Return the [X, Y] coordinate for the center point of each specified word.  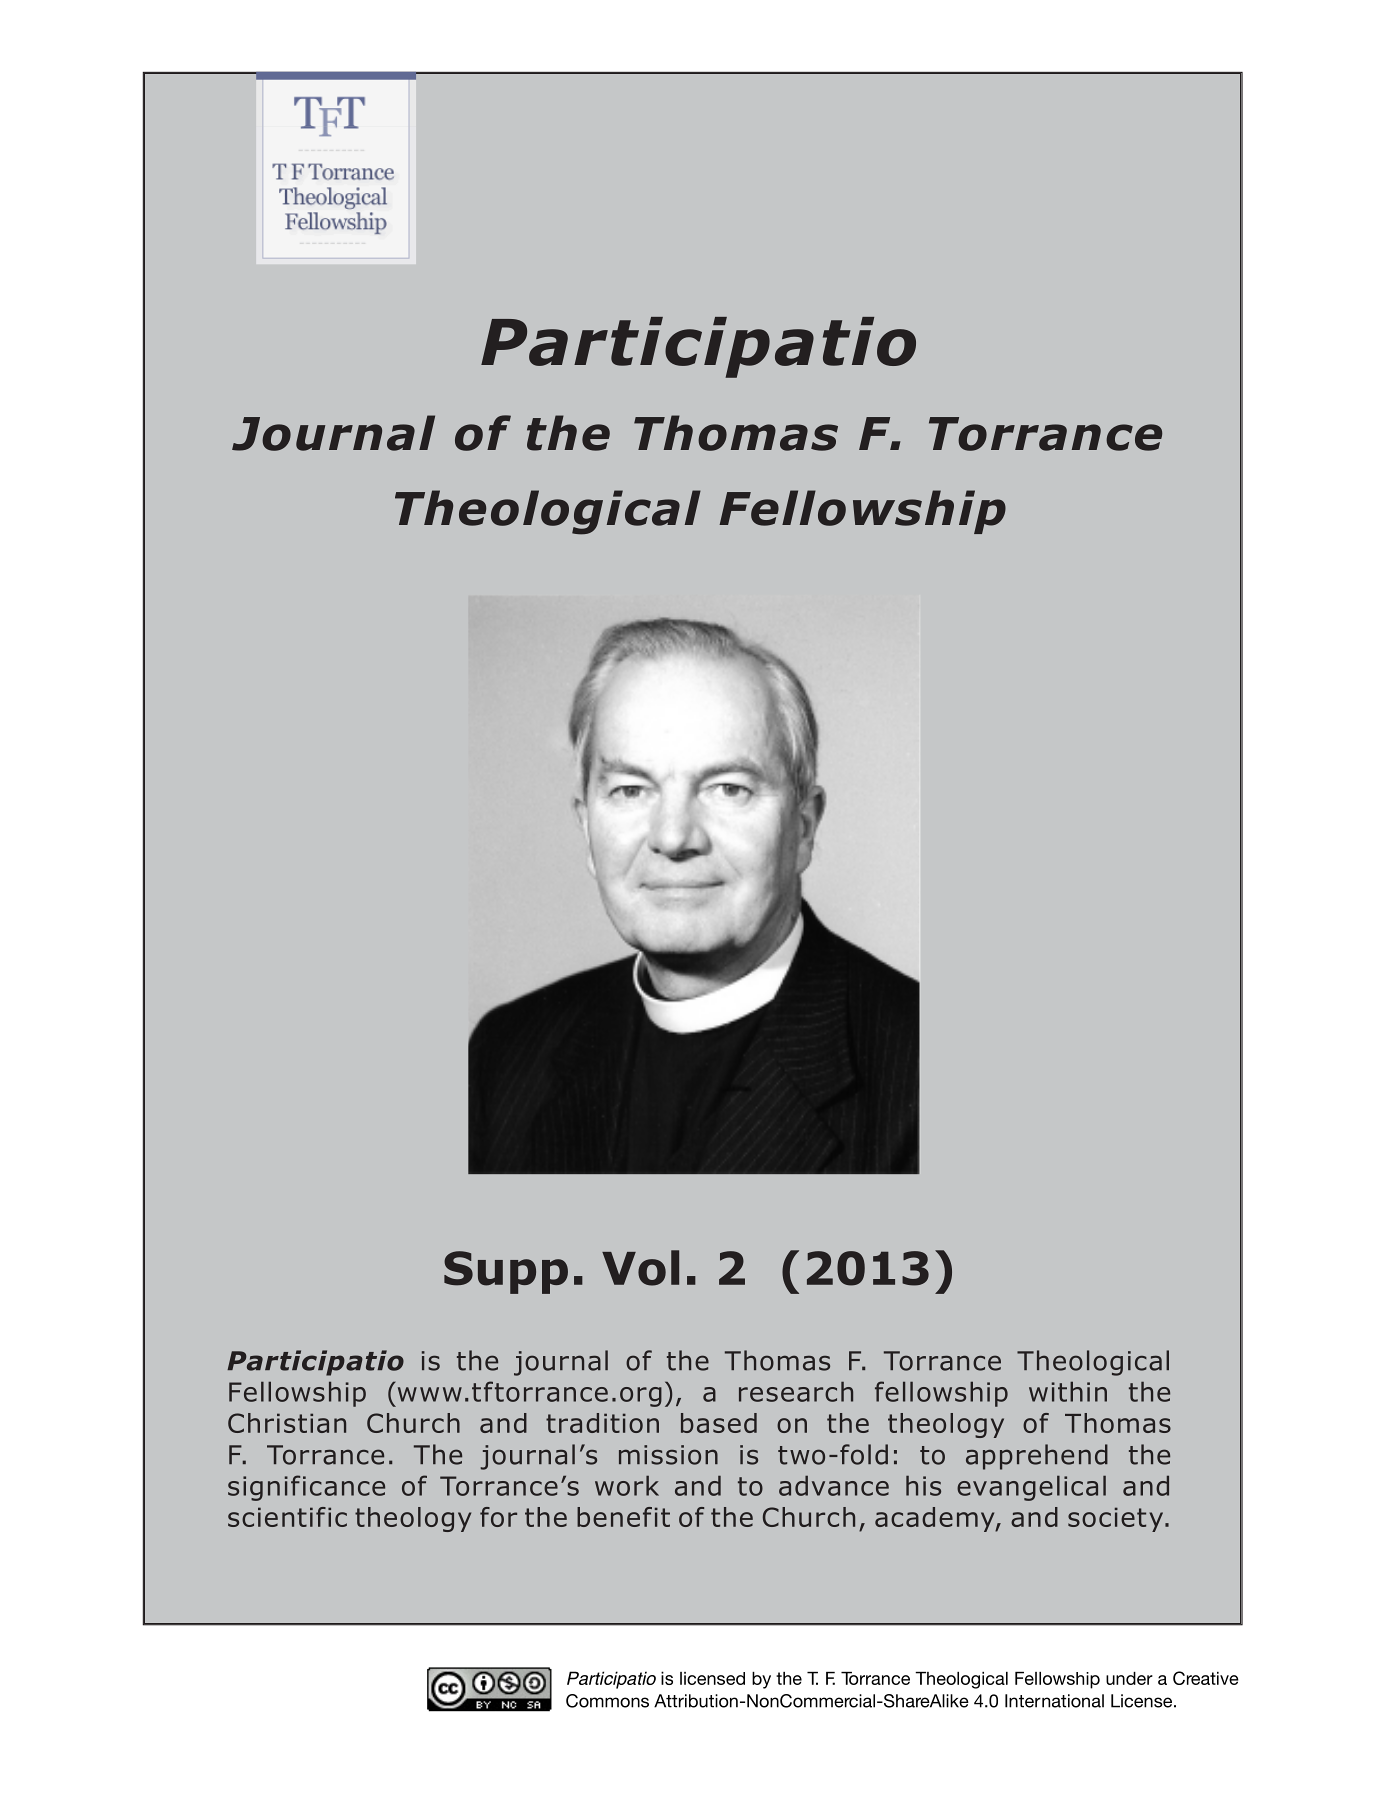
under [1129, 1678]
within [1068, 1391]
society [1117, 1519]
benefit [623, 1517]
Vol [640, 1268]
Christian [287, 1423]
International [1054, 1701]
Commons [607, 1701]
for [498, 1517]
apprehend [1037, 1457]
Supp [506, 1272]
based [719, 1423]
